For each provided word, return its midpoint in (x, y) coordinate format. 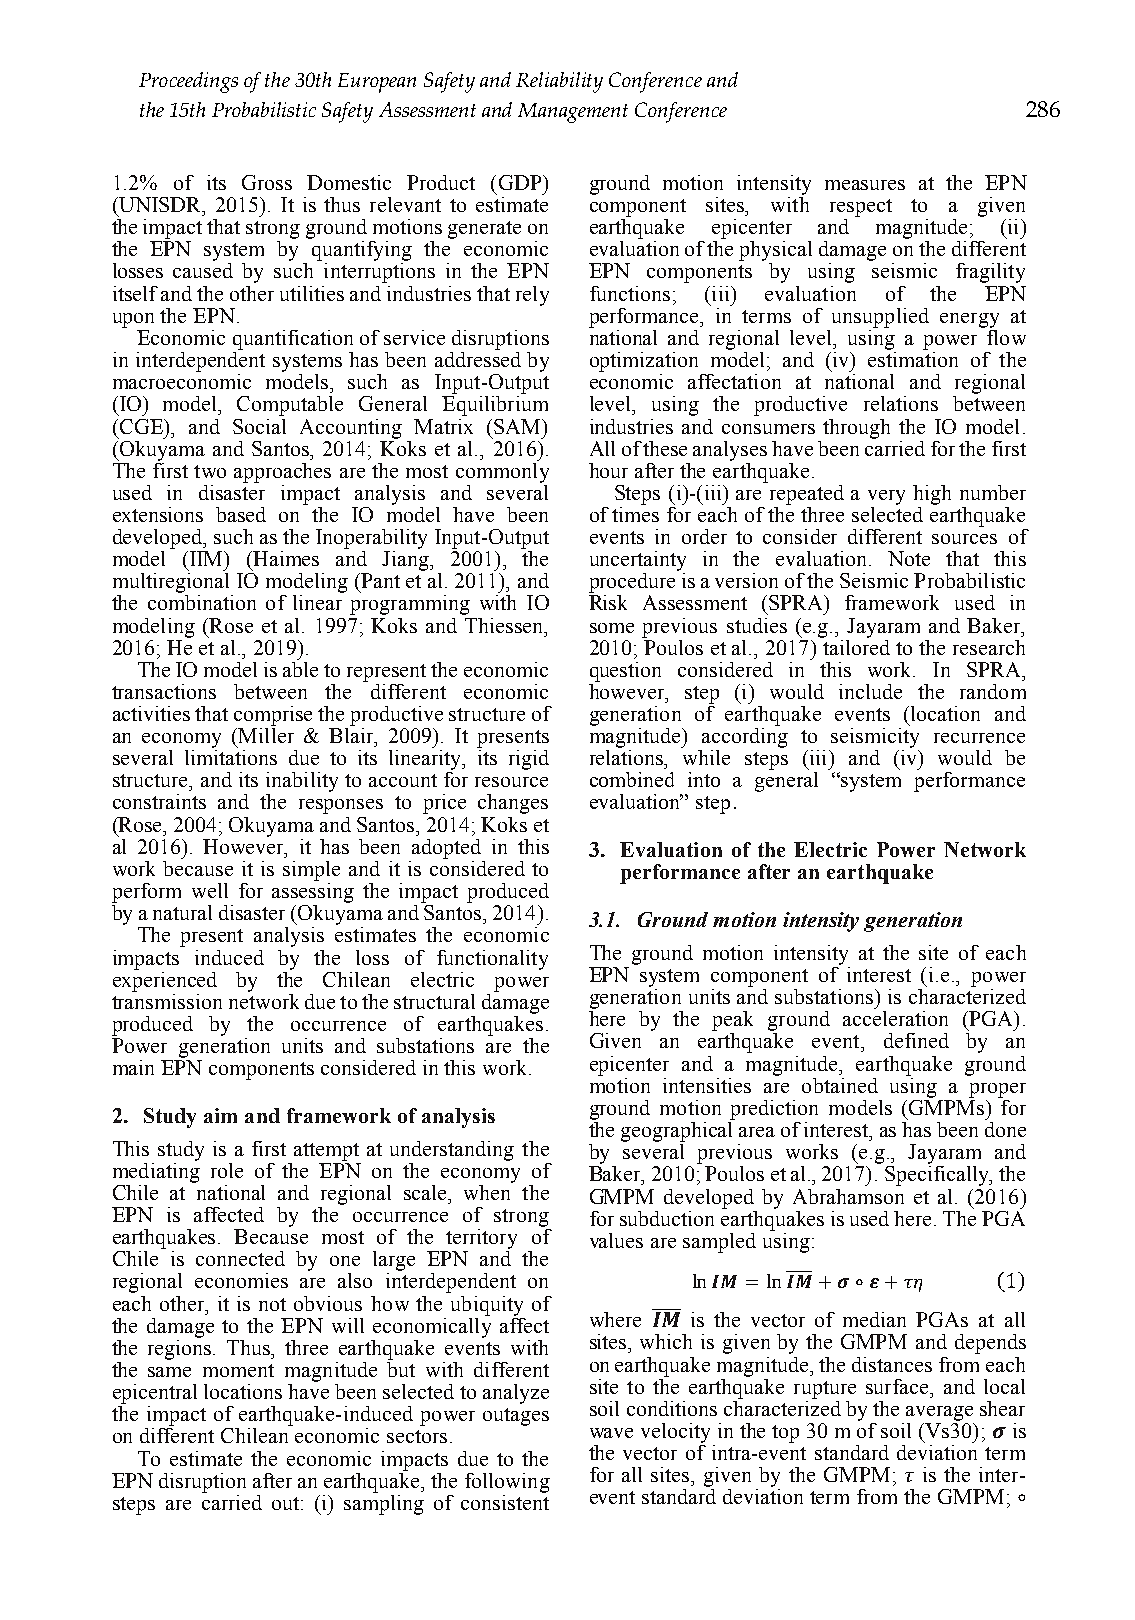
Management (573, 113)
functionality (492, 960)
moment (238, 1370)
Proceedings (188, 82)
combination (202, 602)
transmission (167, 1000)
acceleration (895, 1018)
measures (865, 185)
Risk (608, 602)
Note (909, 558)
